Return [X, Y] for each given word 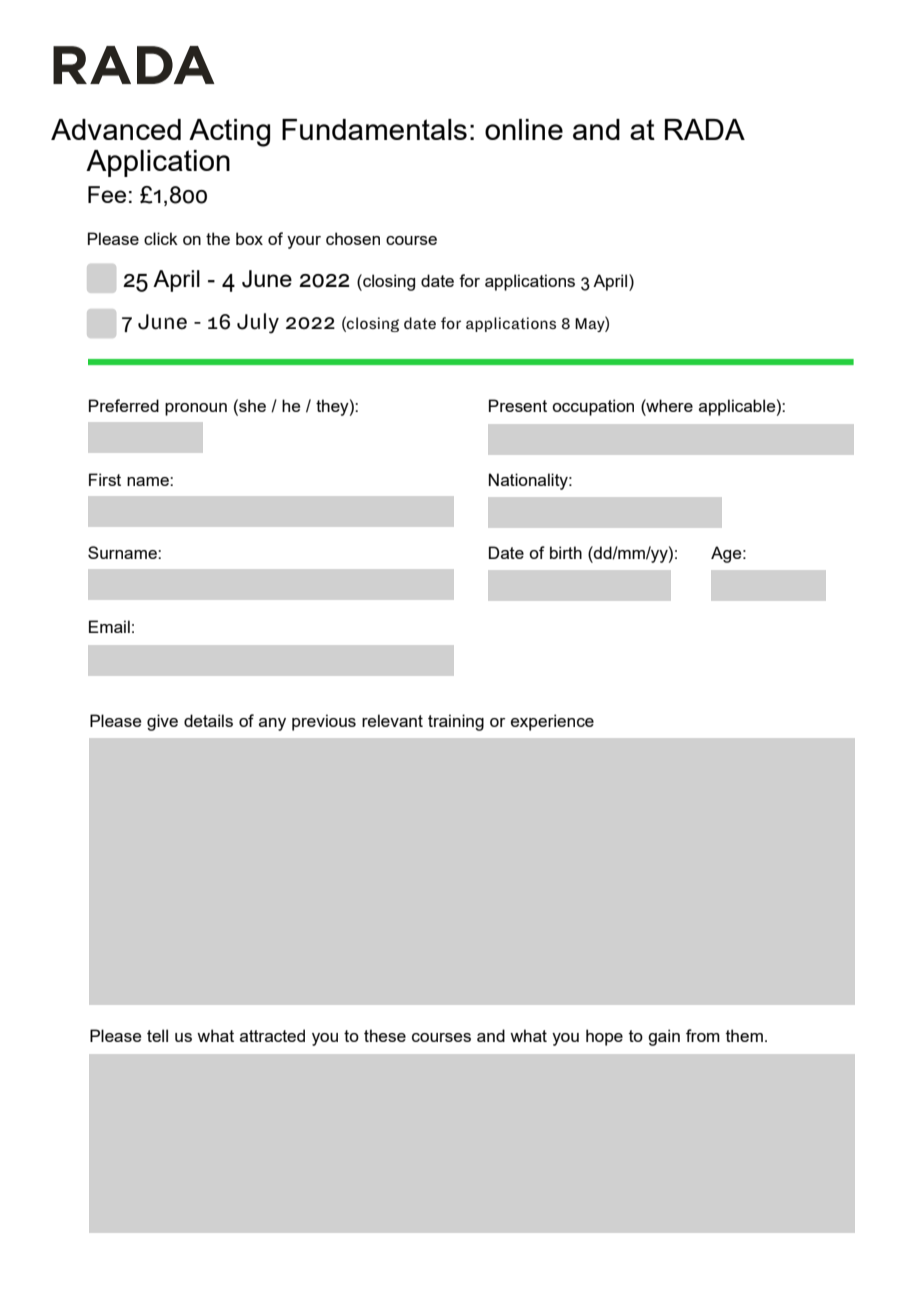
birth [566, 552]
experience [552, 722]
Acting [229, 133]
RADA [705, 129]
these [385, 1035]
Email [109, 626]
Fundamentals [374, 129]
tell [157, 1035]
